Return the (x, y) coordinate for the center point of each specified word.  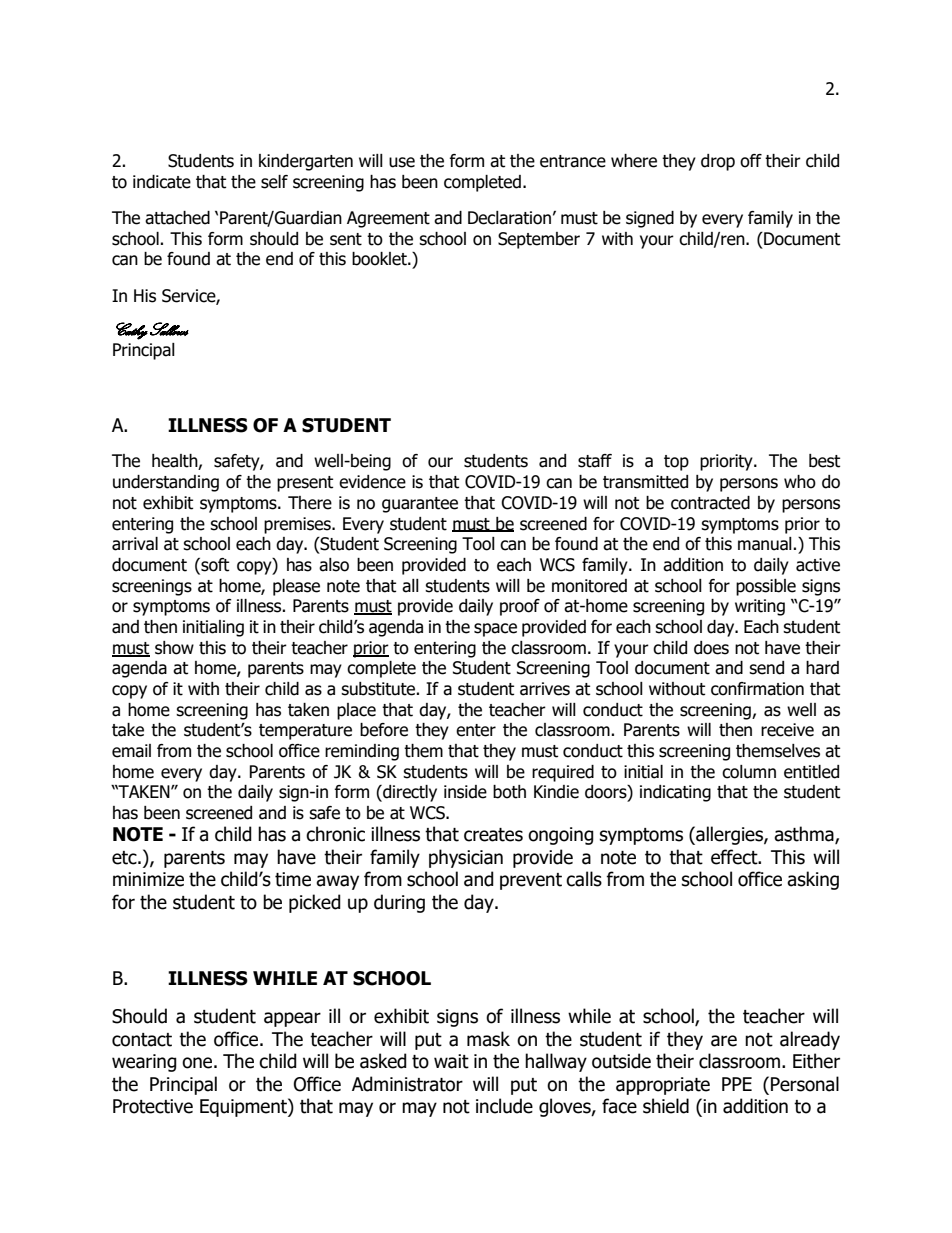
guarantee (420, 505)
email (131, 751)
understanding (166, 483)
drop (718, 162)
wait (451, 1061)
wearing (144, 1063)
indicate (162, 182)
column (749, 772)
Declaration (509, 218)
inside (465, 792)
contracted (710, 503)
